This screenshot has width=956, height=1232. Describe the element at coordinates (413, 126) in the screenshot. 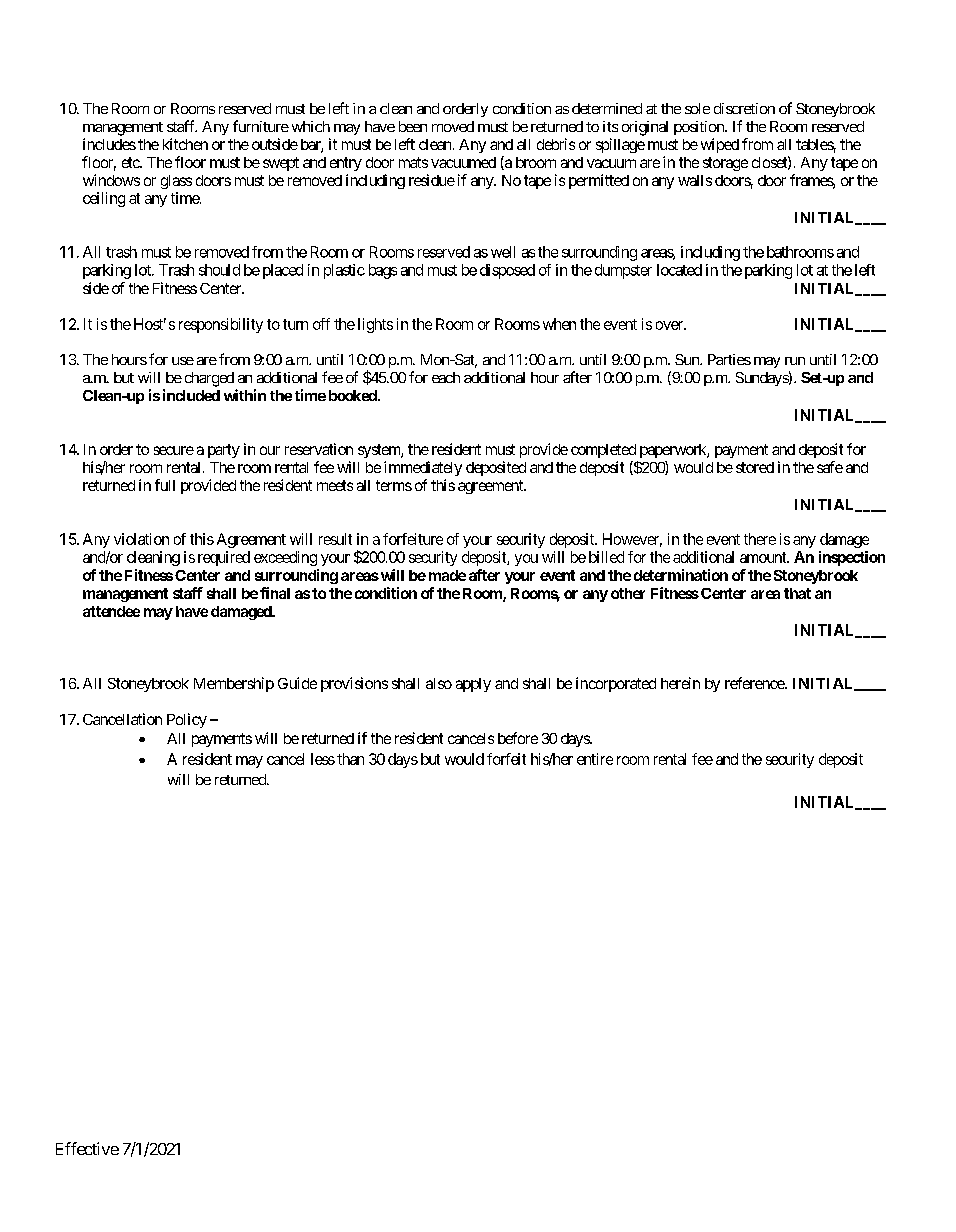

I see `been` at that location.
